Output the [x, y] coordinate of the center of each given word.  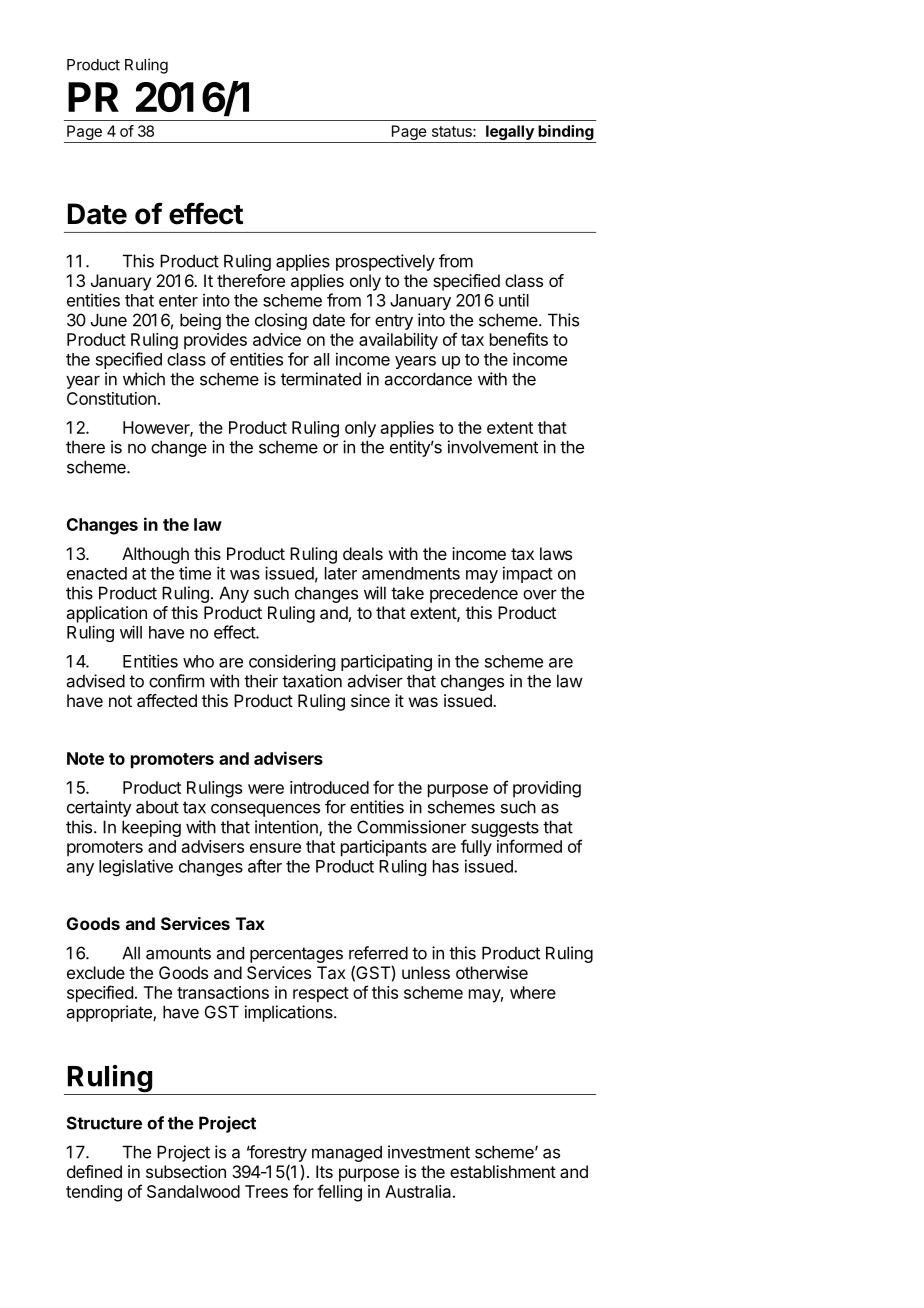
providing [547, 789]
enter [178, 301]
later [341, 573]
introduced [329, 787]
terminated [321, 379]
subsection [186, 1171]
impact [528, 574]
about [157, 807]
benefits [519, 339]
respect [321, 995]
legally [510, 134]
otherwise [492, 972]
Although [155, 555]
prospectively [385, 262]
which [144, 379]
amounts [178, 953]
